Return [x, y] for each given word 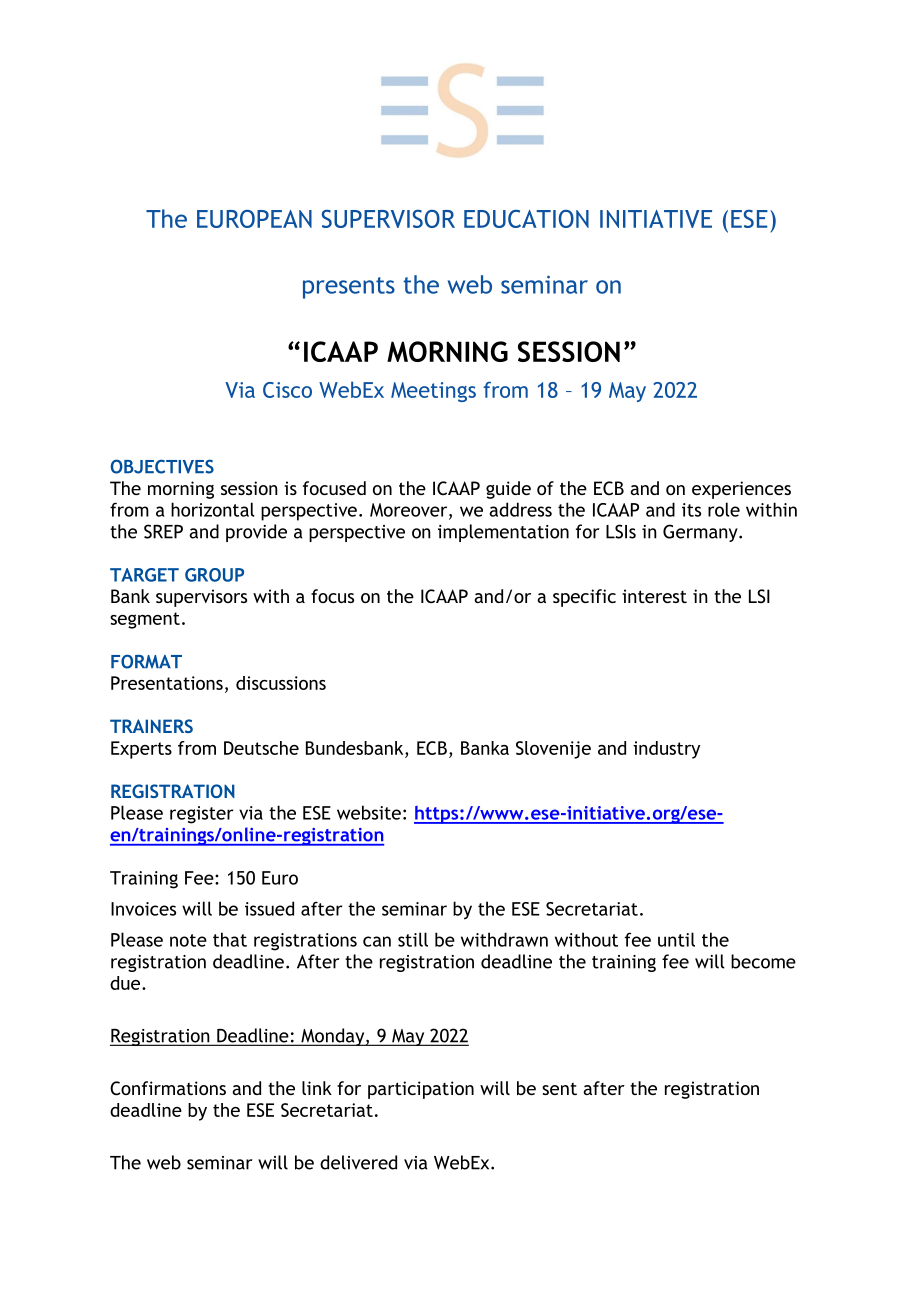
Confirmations [168, 1088]
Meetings [433, 392]
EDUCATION [526, 219]
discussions [281, 683]
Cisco [287, 390]
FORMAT [146, 661]
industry [666, 750]
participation [421, 1090]
